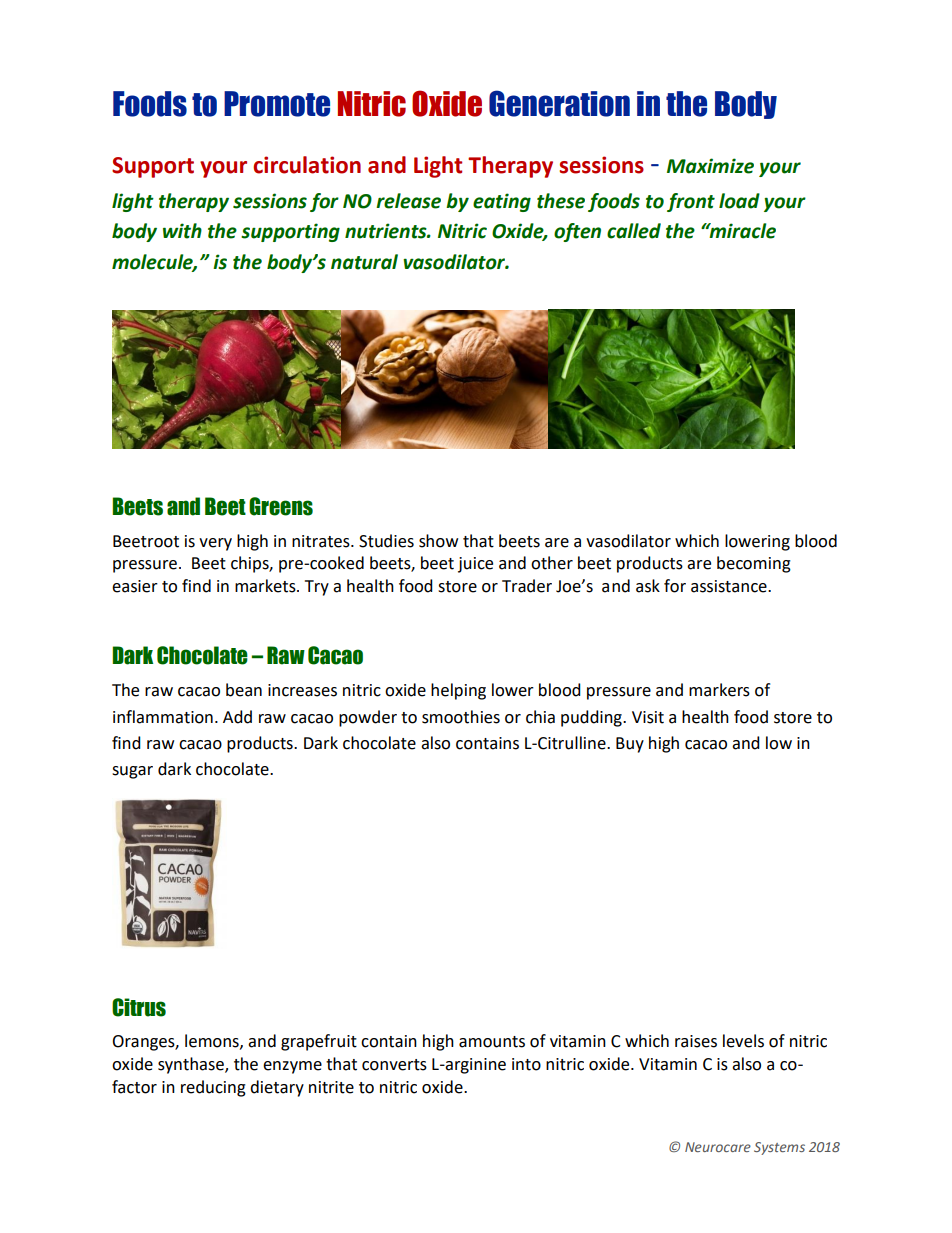 This screenshot has height=1233, width=952. I want to click on juice, so click(475, 565).
